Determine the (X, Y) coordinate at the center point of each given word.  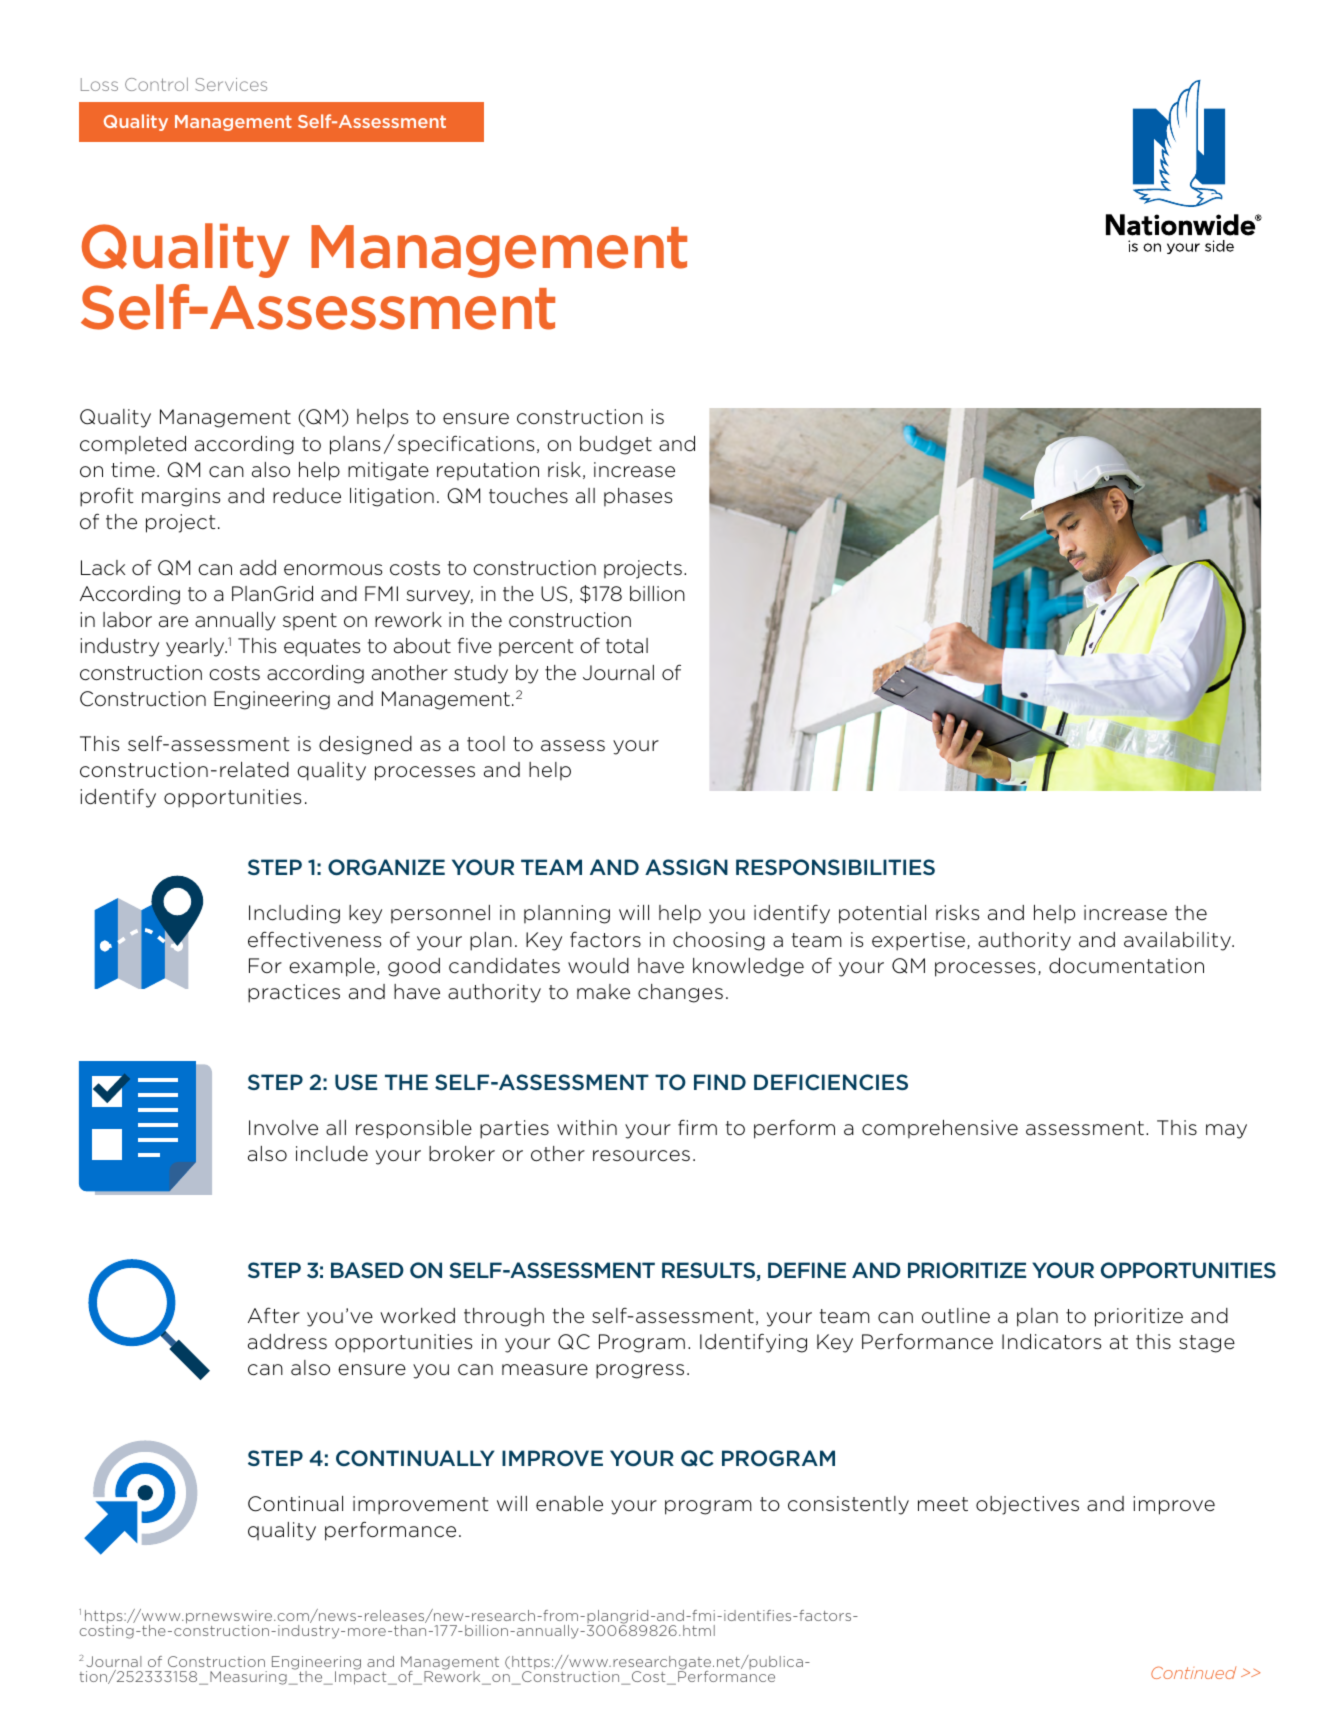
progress (640, 1371)
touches (528, 496)
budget (616, 445)
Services (231, 84)
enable (569, 1504)
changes (680, 993)
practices (294, 993)
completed (133, 445)
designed (365, 745)
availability (1178, 941)
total (627, 646)
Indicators (1051, 1342)
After (274, 1315)
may (1226, 1131)
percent (536, 647)
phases (638, 497)
